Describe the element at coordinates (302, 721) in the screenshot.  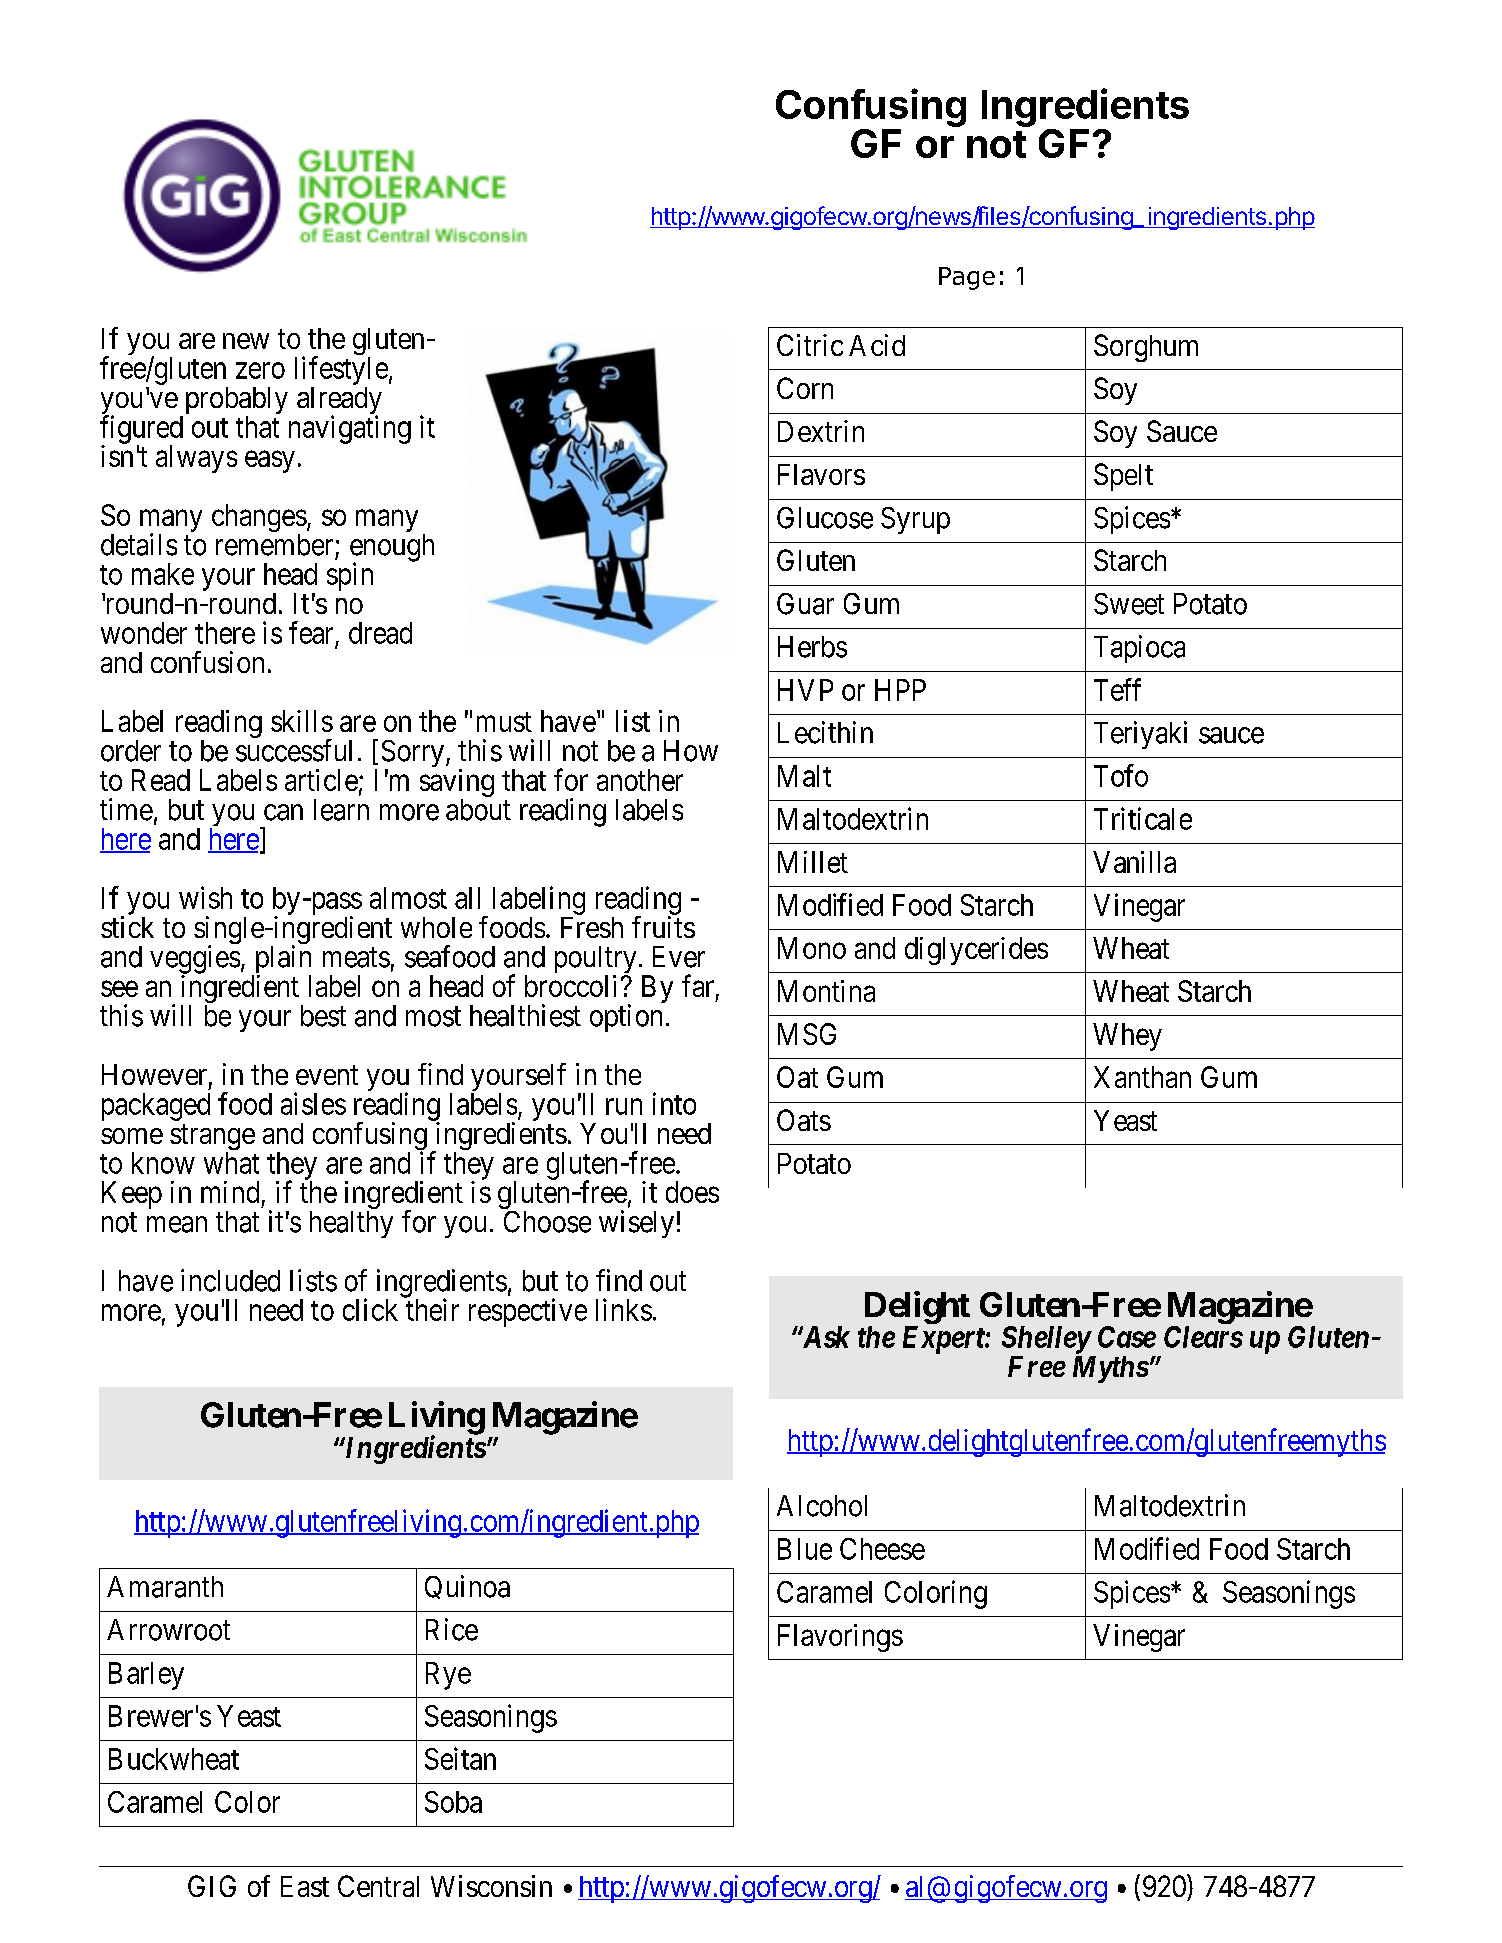
I see `skills` at that location.
